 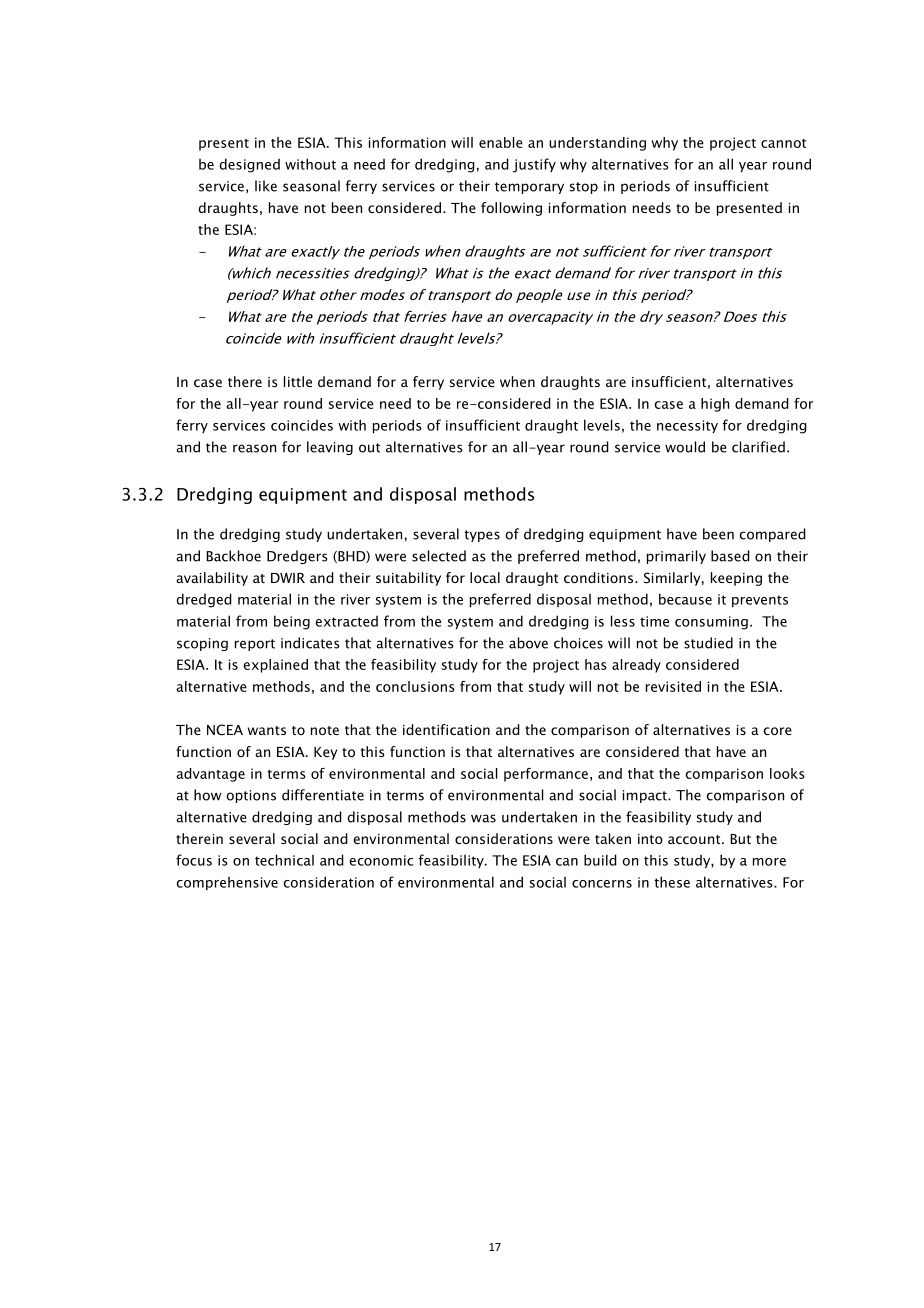 What do you see at coordinates (482, 536) in the document?
I see `types` at bounding box center [482, 536].
